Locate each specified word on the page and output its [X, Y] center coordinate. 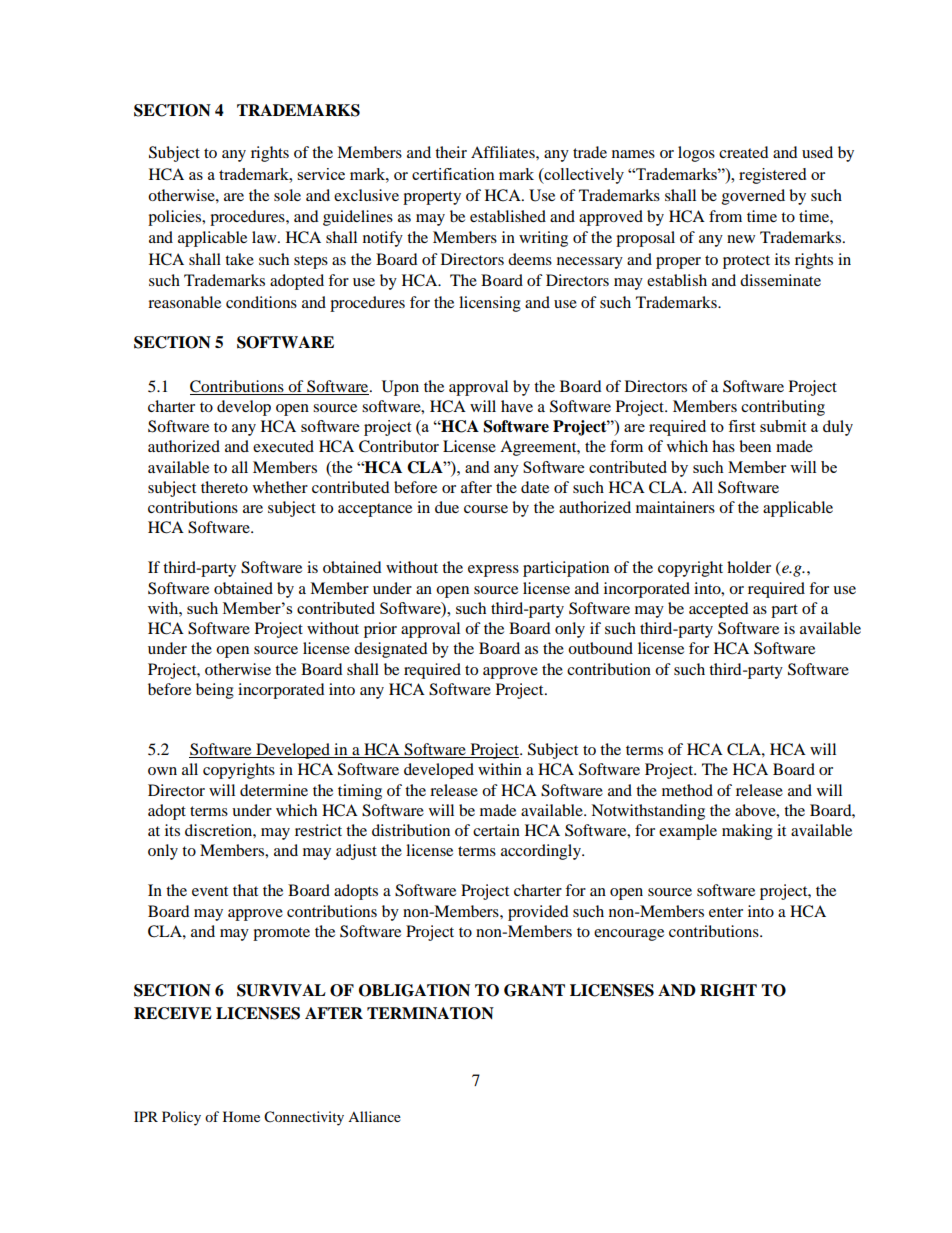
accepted [719, 610]
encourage [629, 935]
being [215, 691]
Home [241, 1116]
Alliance [374, 1116]
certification [453, 174]
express [493, 571]
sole [287, 195]
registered [772, 176]
